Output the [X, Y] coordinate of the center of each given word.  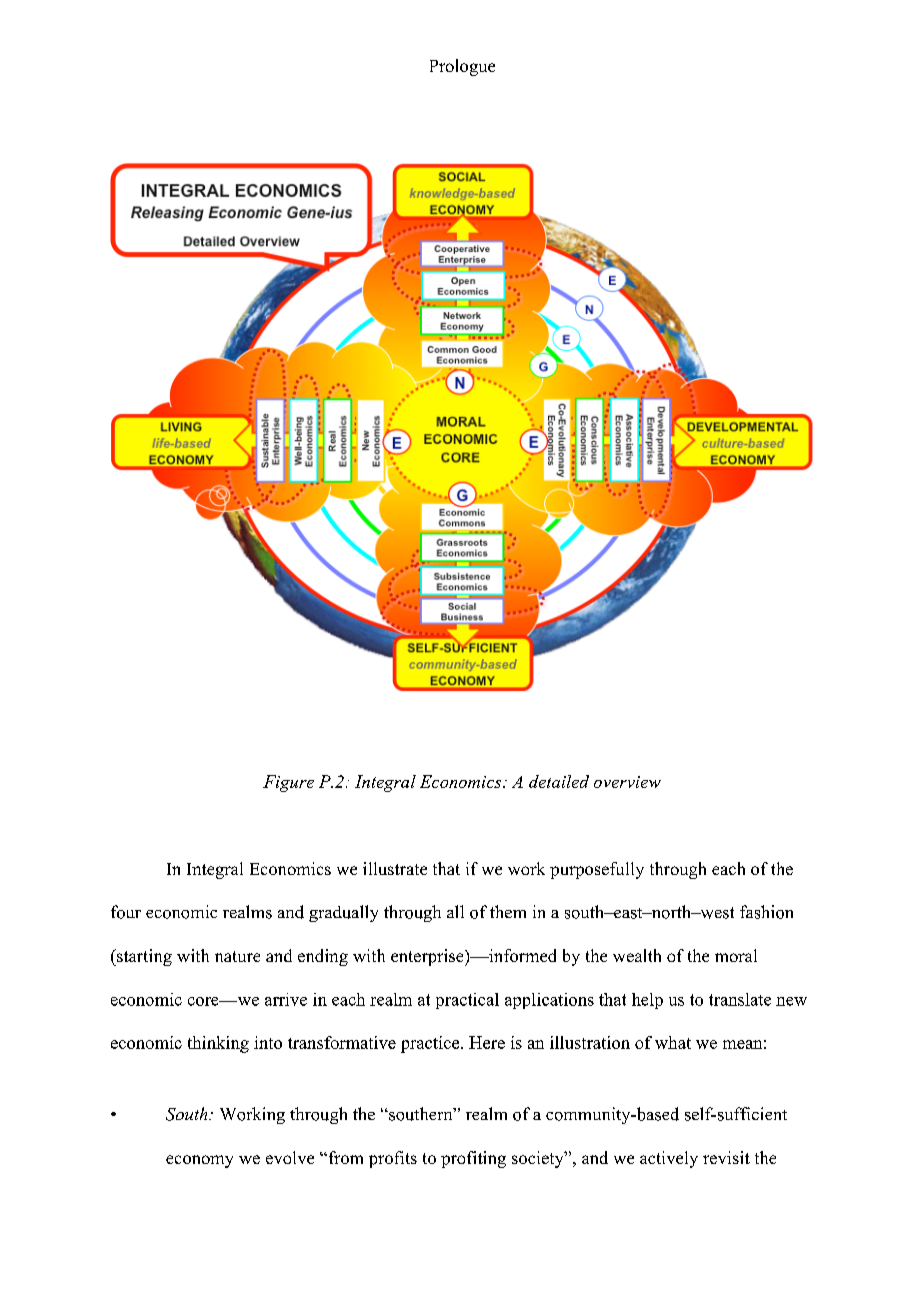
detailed [559, 781]
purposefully [597, 870]
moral [736, 955]
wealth [637, 955]
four [126, 912]
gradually [343, 913]
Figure [288, 783]
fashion [766, 912]
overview [627, 782]
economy [199, 1161]
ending [323, 957]
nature [237, 956]
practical [467, 1001]
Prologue [462, 67]
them [508, 911]
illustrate [395, 868]
